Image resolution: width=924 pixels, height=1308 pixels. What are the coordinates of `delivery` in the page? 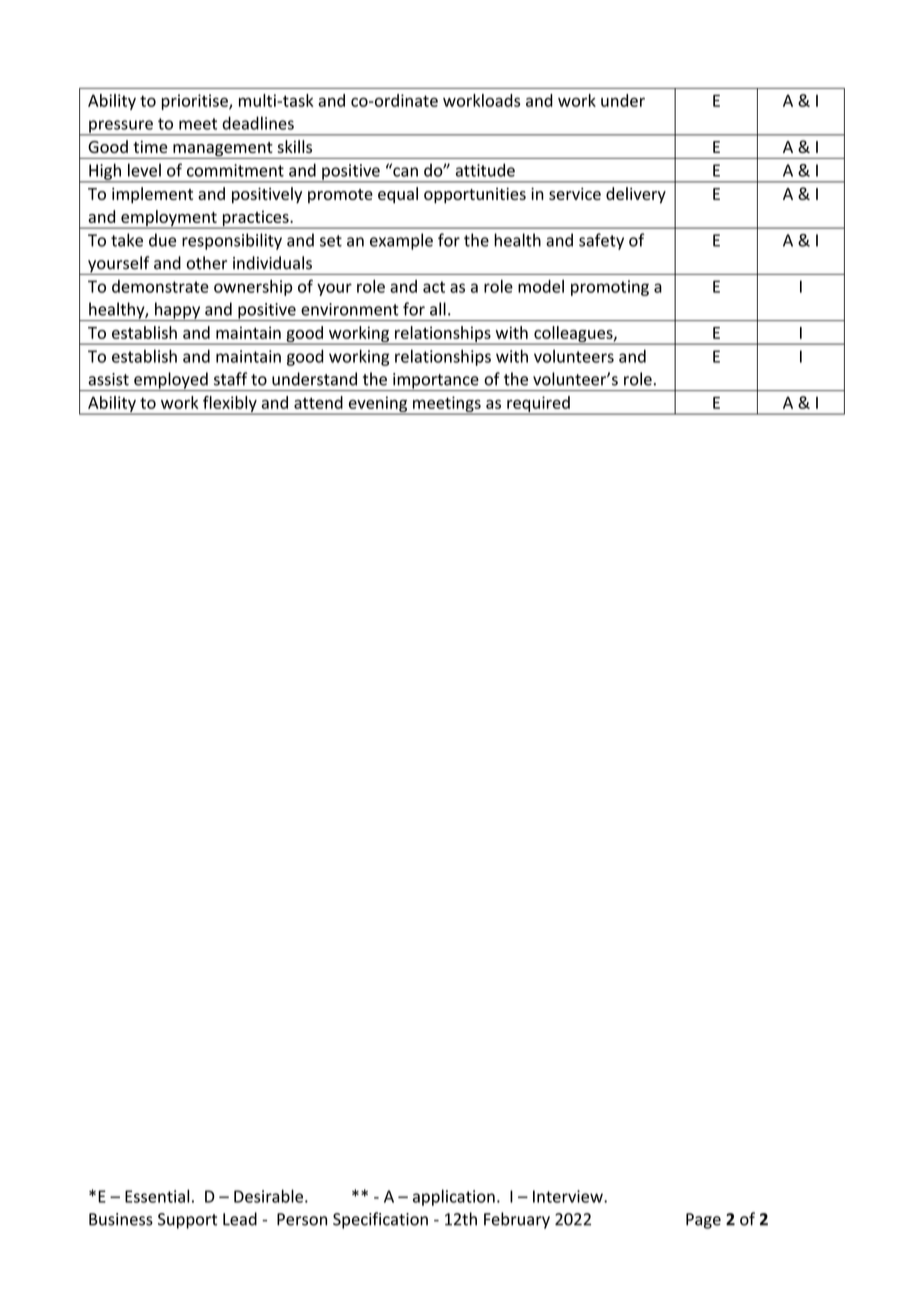 It's located at (636, 195).
